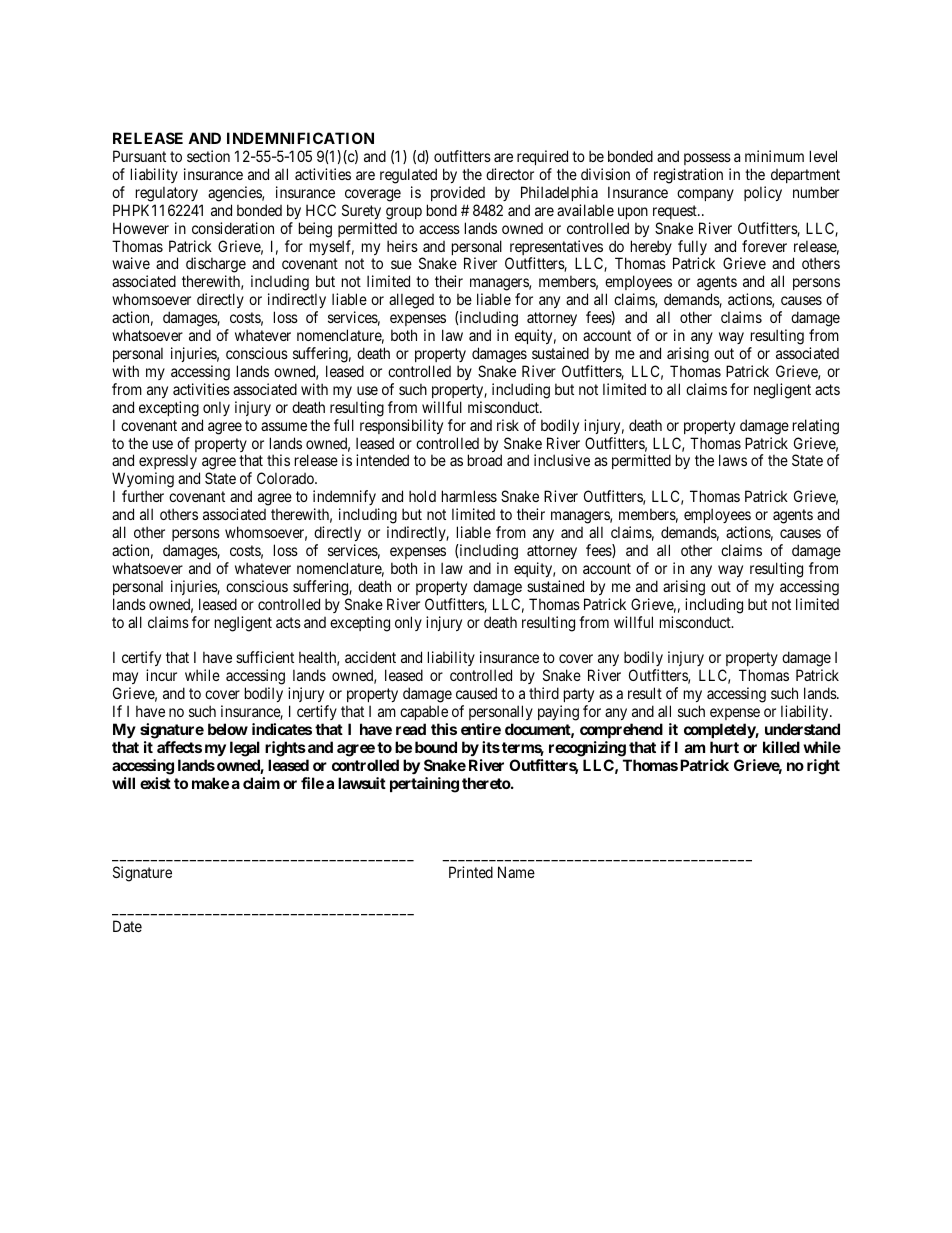 The height and width of the screenshot is (1233, 952). Describe the element at coordinates (284, 426) in the screenshot. I see `assume` at that location.
